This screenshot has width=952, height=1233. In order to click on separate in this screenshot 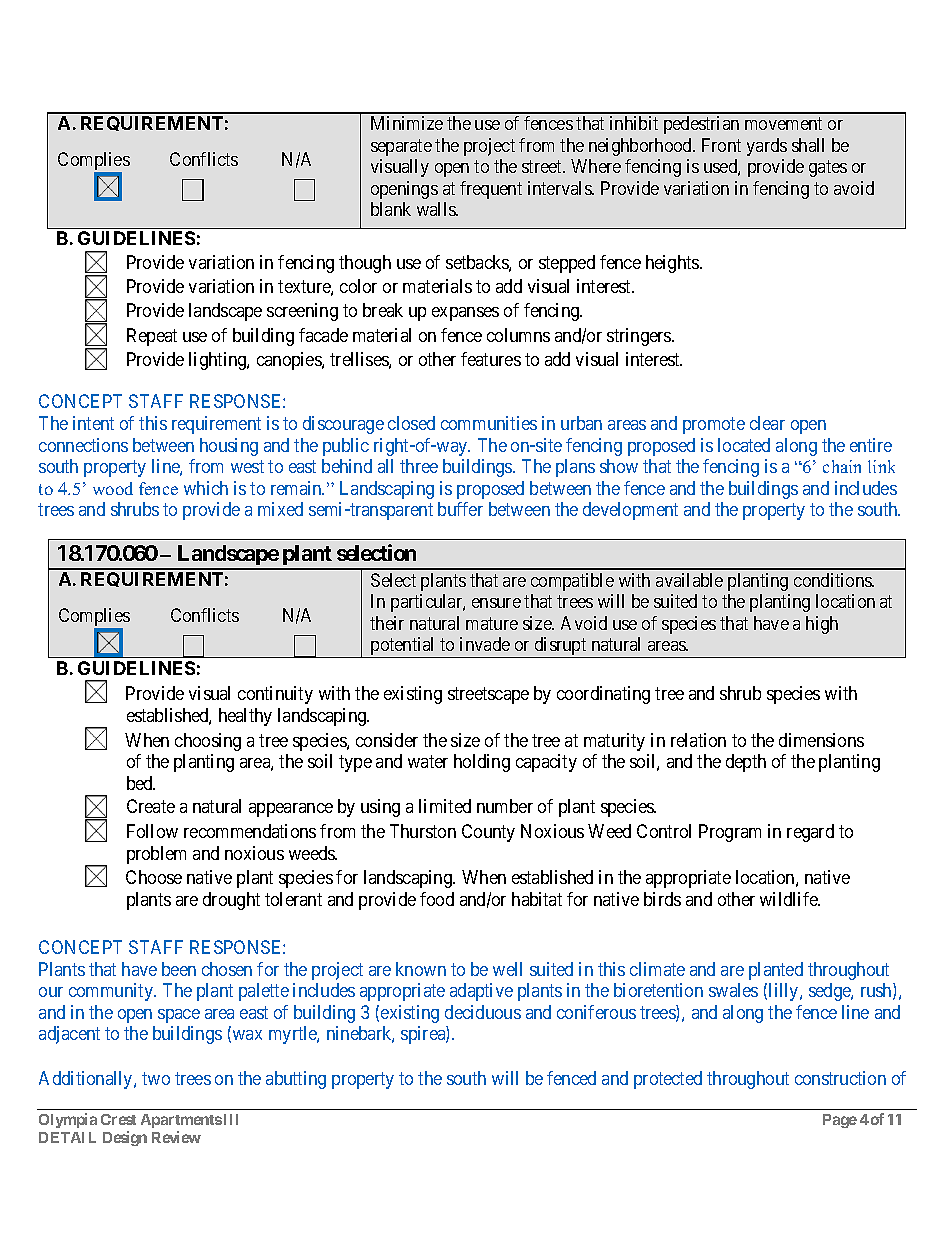, I will do `click(401, 147)`.
